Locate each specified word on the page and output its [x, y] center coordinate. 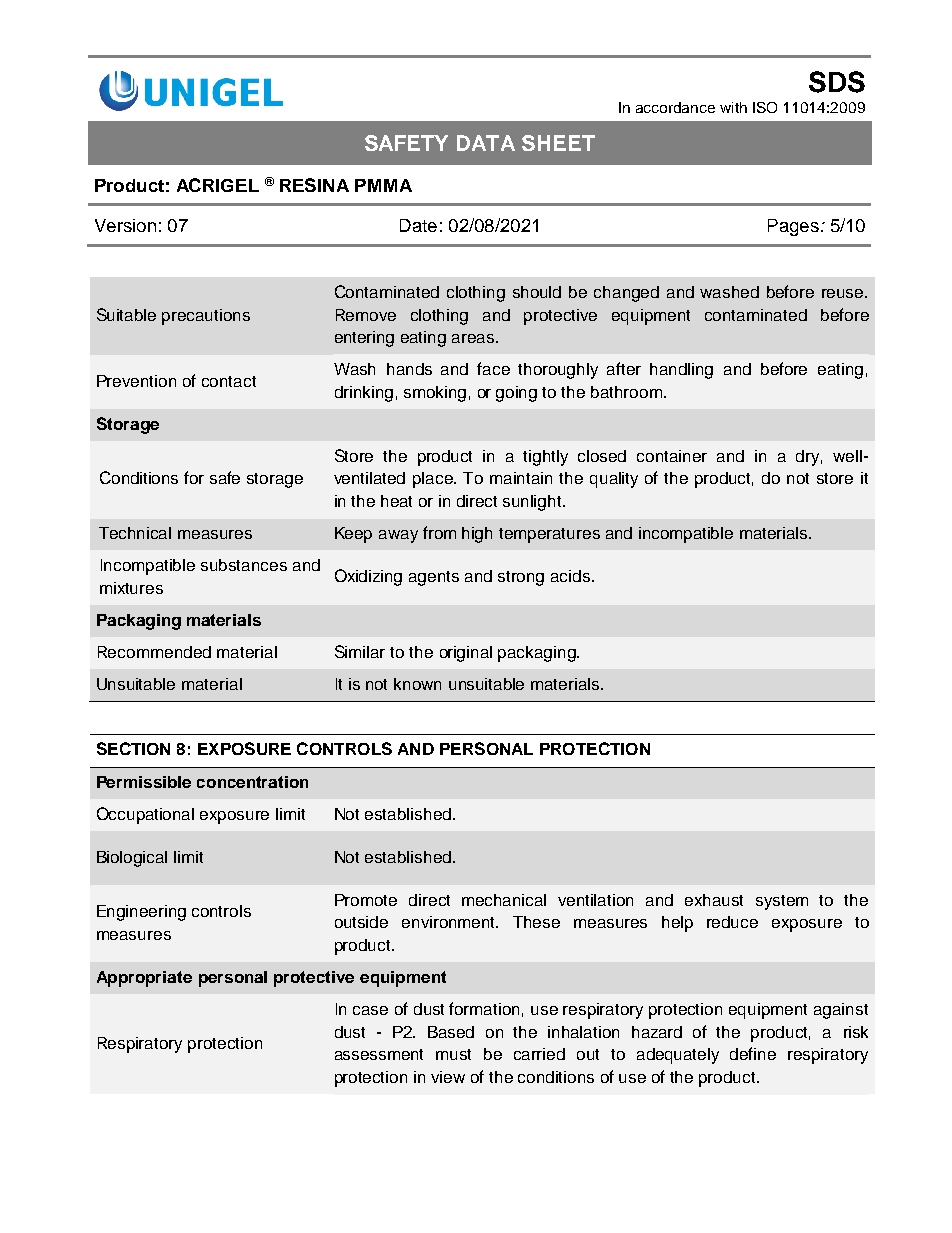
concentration [252, 782]
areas [474, 338]
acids [570, 576]
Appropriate [144, 979]
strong [521, 578]
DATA [486, 143]
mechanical [504, 900]
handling [681, 371]
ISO [765, 107]
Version [125, 225]
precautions [206, 317]
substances [244, 565]
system [782, 902]
